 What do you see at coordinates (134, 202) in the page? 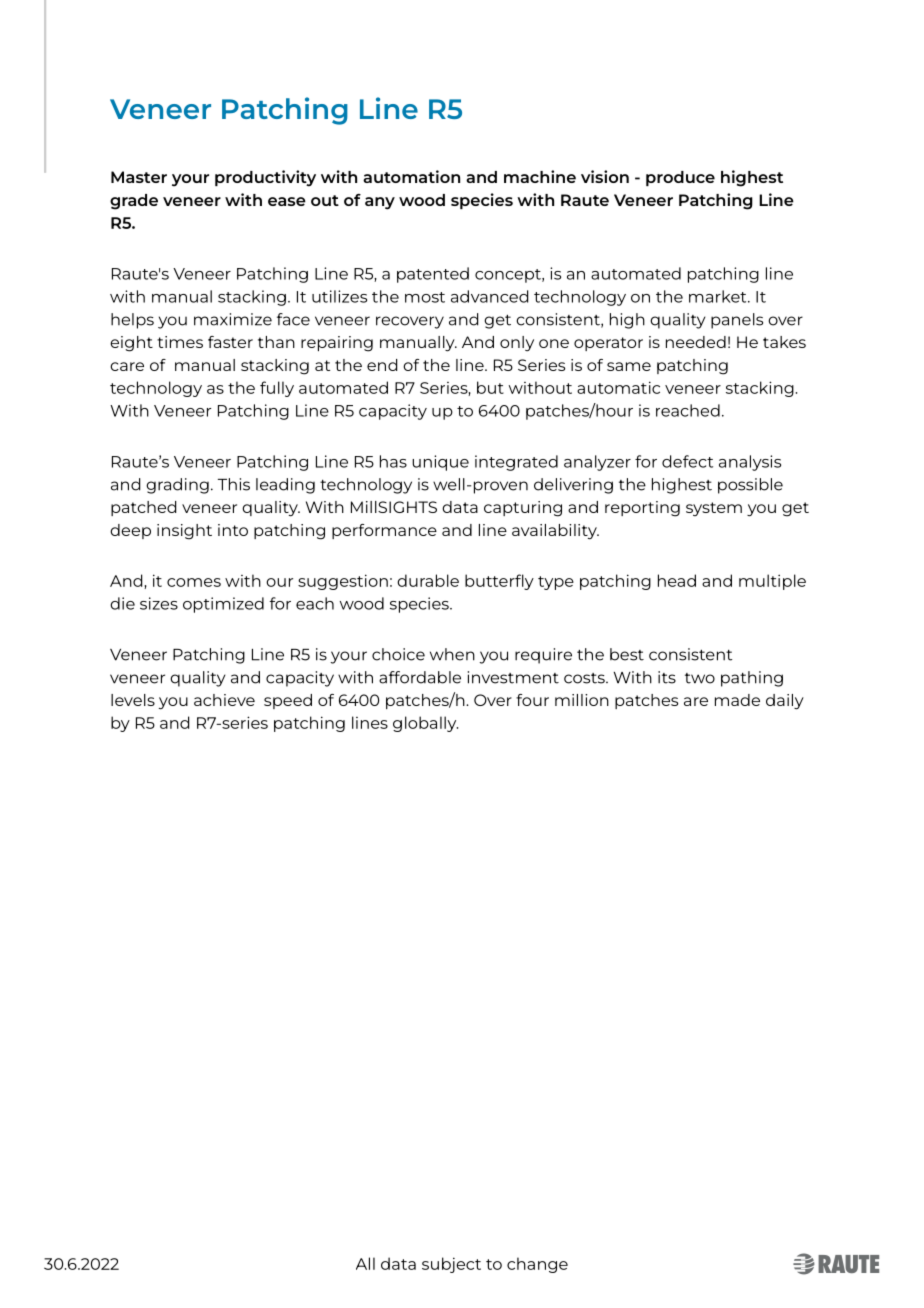
I see `grade` at bounding box center [134, 202].
